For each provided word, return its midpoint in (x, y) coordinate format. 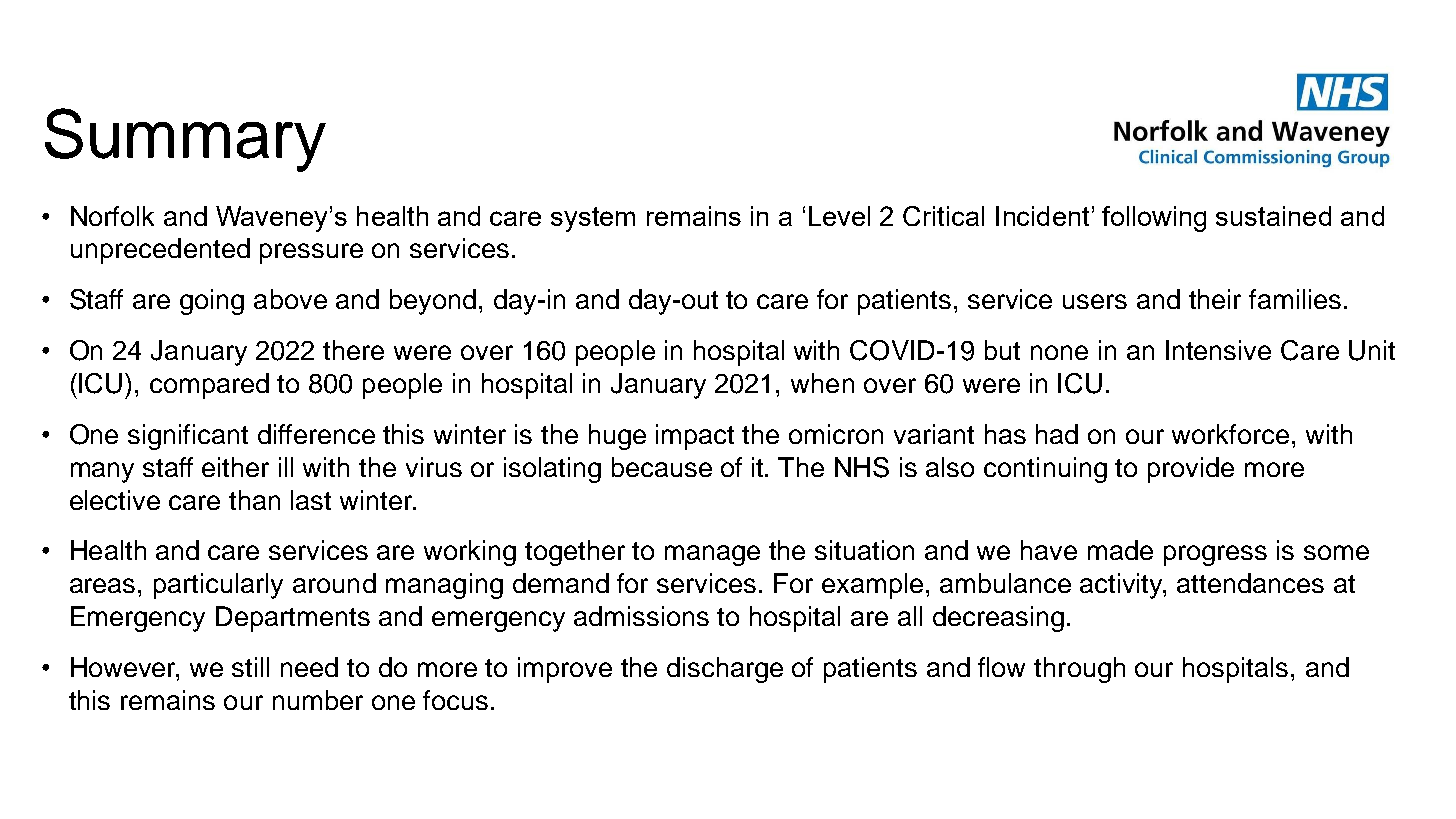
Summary (185, 140)
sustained (1273, 216)
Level (839, 216)
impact (695, 437)
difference (316, 434)
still (250, 667)
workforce (1230, 434)
